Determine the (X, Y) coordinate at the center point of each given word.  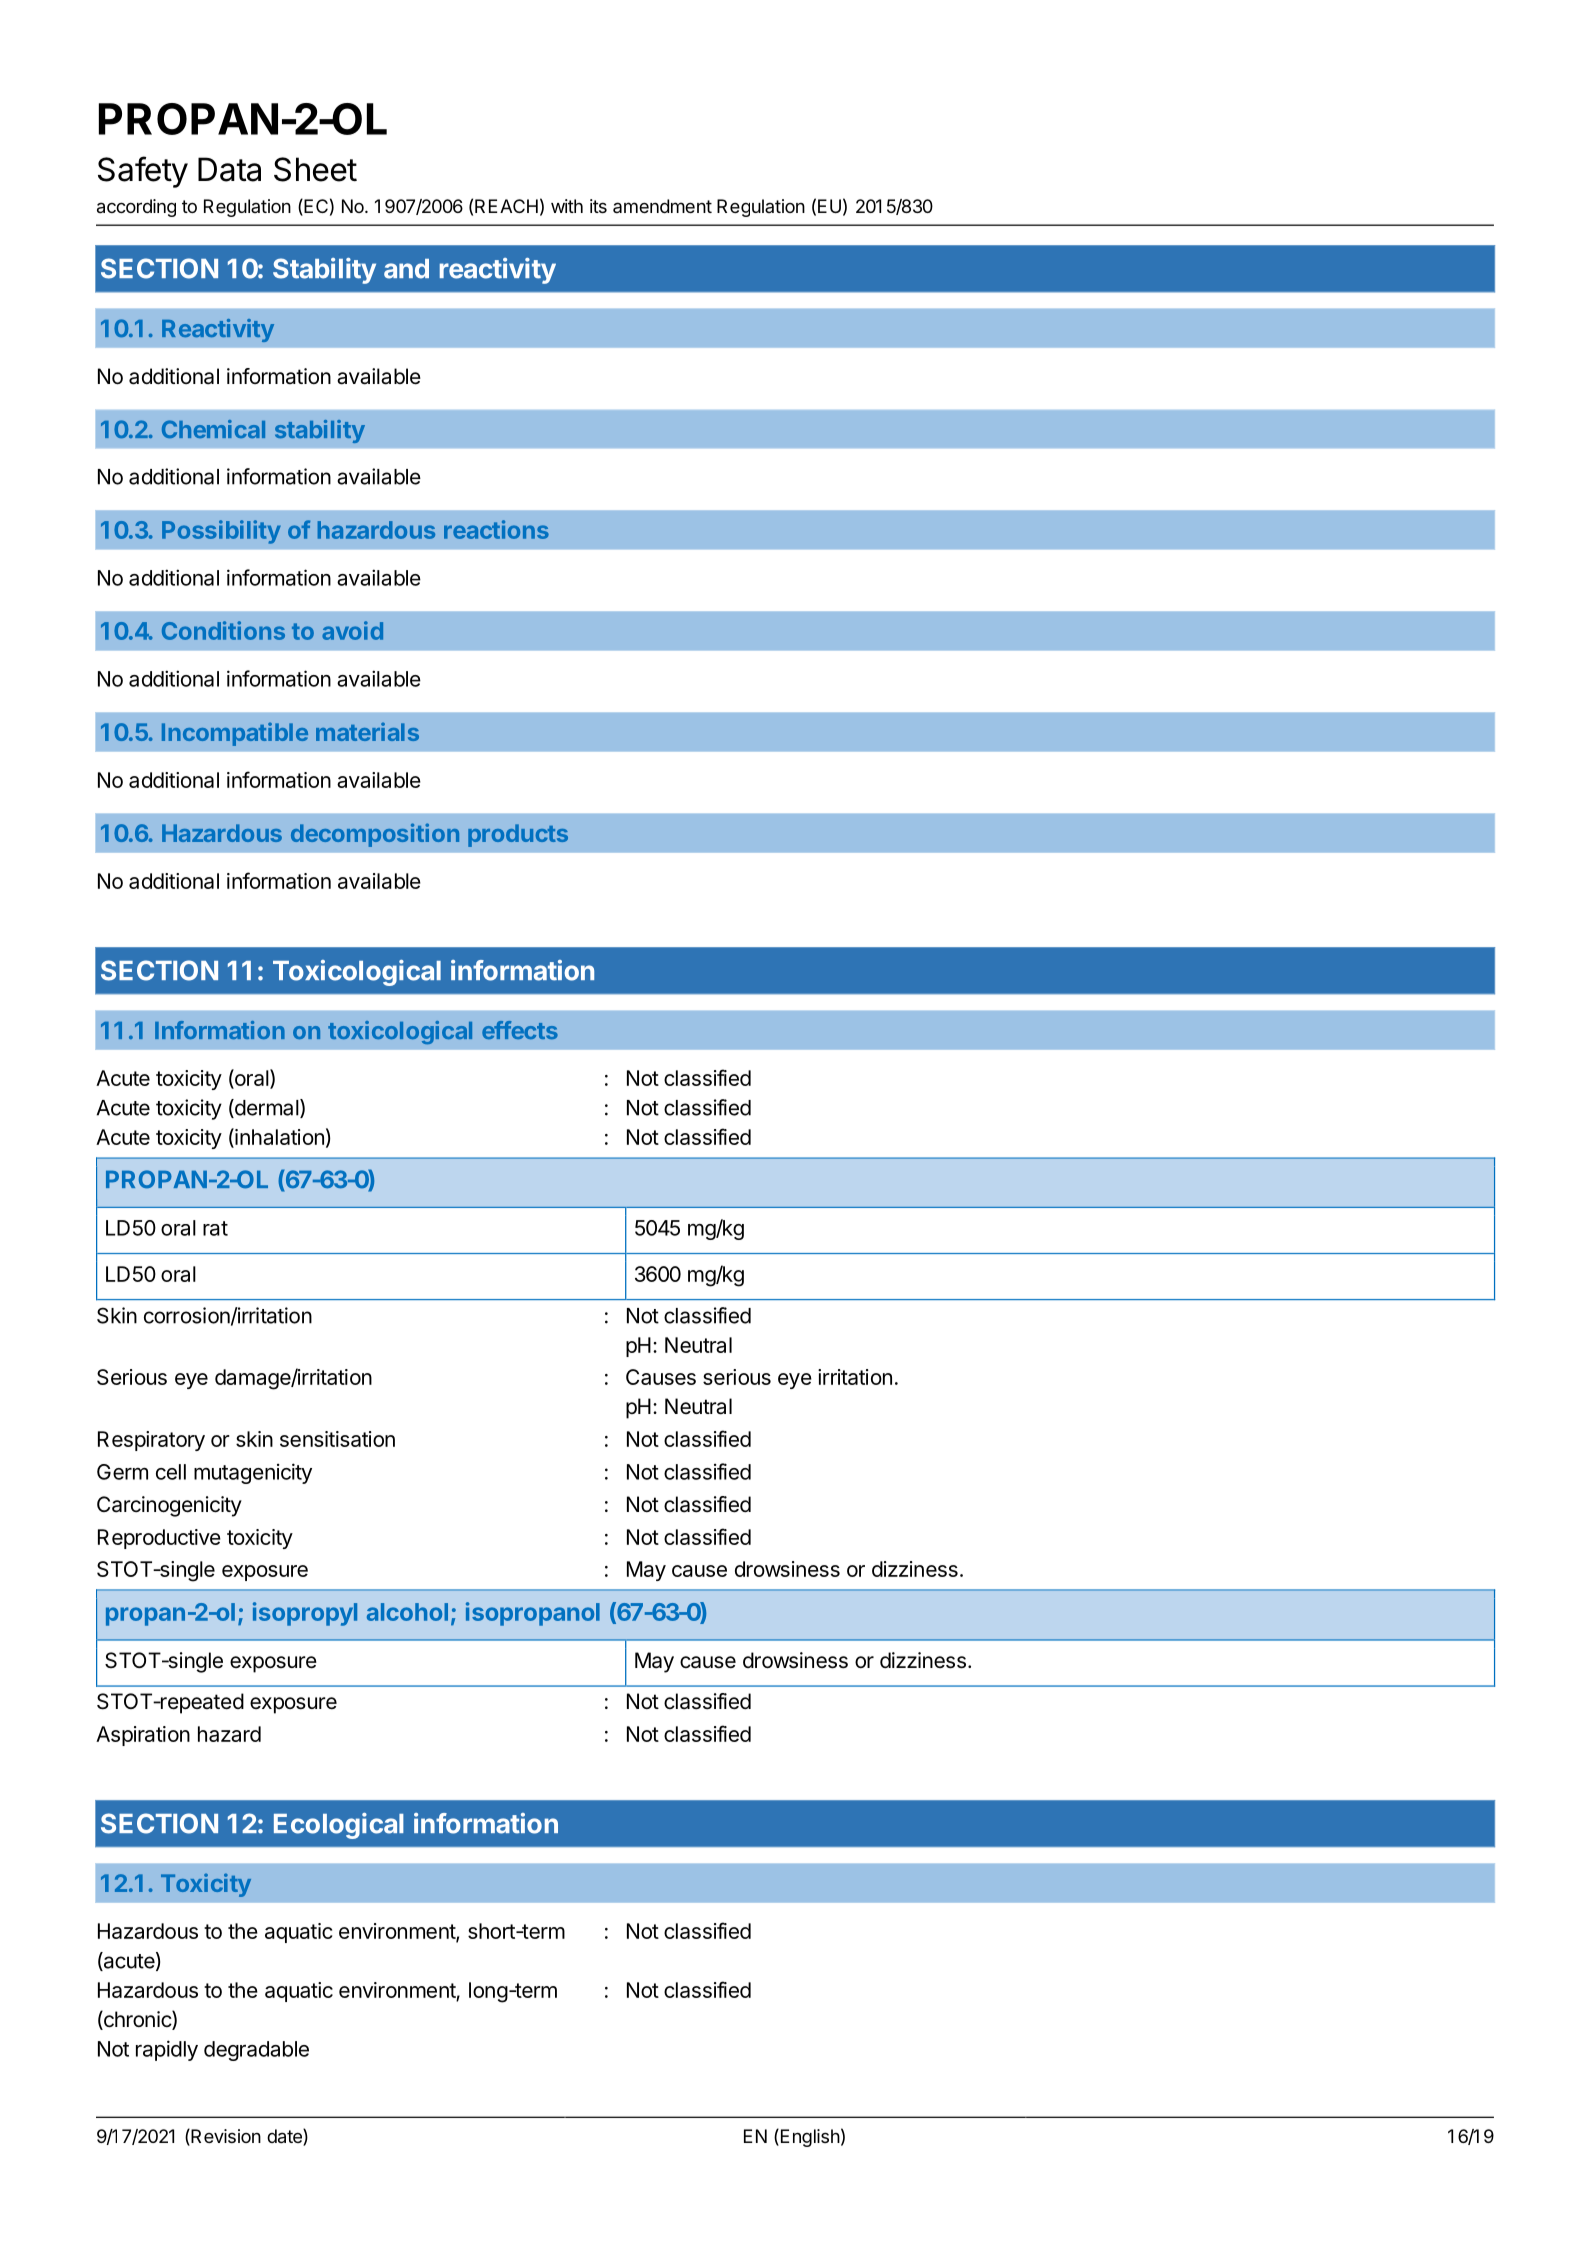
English (809, 2138)
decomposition (375, 835)
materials (367, 731)
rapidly (167, 2050)
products (518, 835)
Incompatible (235, 734)
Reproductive (159, 1539)
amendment (662, 206)
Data (229, 169)
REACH (506, 206)
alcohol (407, 1612)
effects (520, 1030)
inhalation (278, 1137)
